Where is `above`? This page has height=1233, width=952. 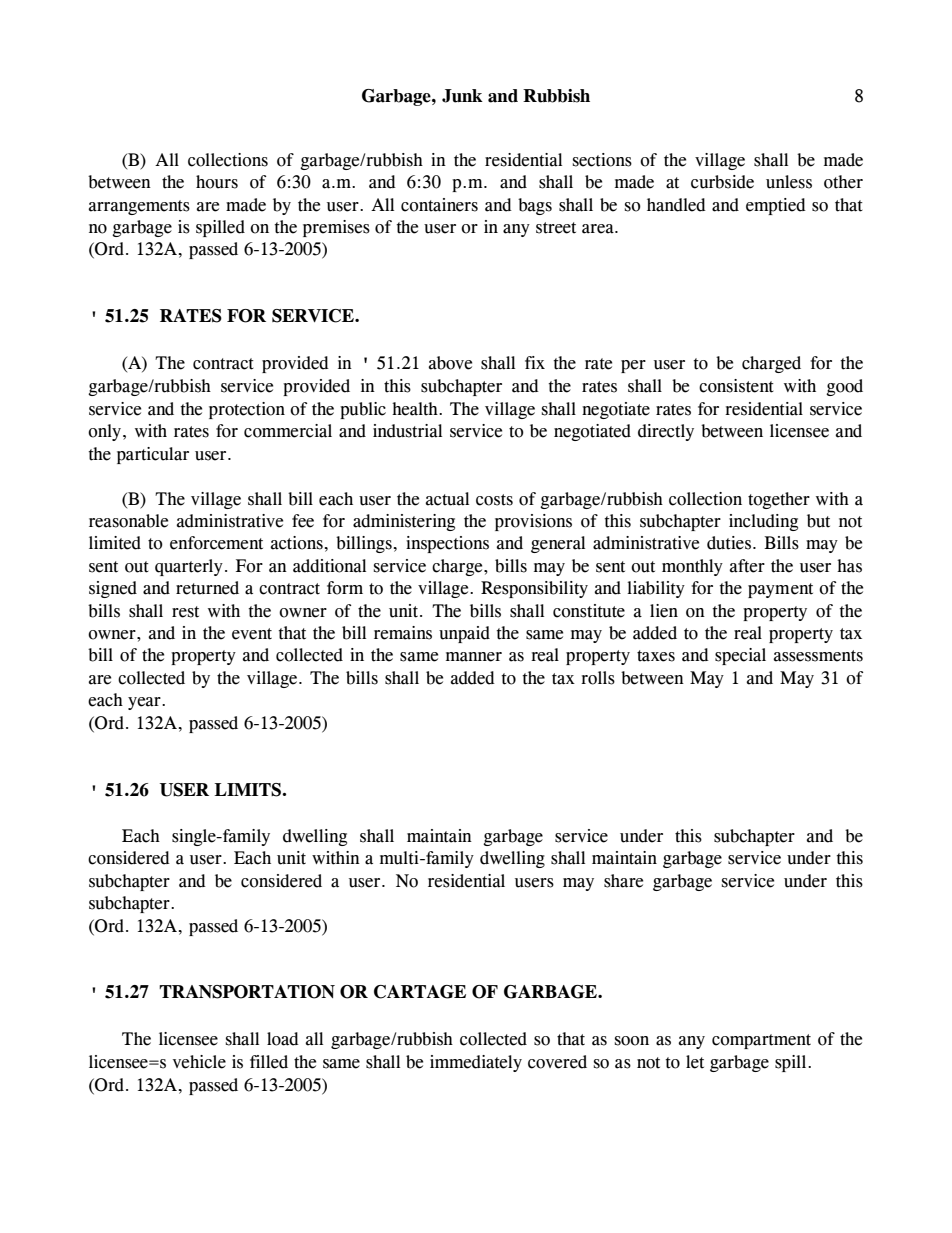
above is located at coordinates (450, 363).
